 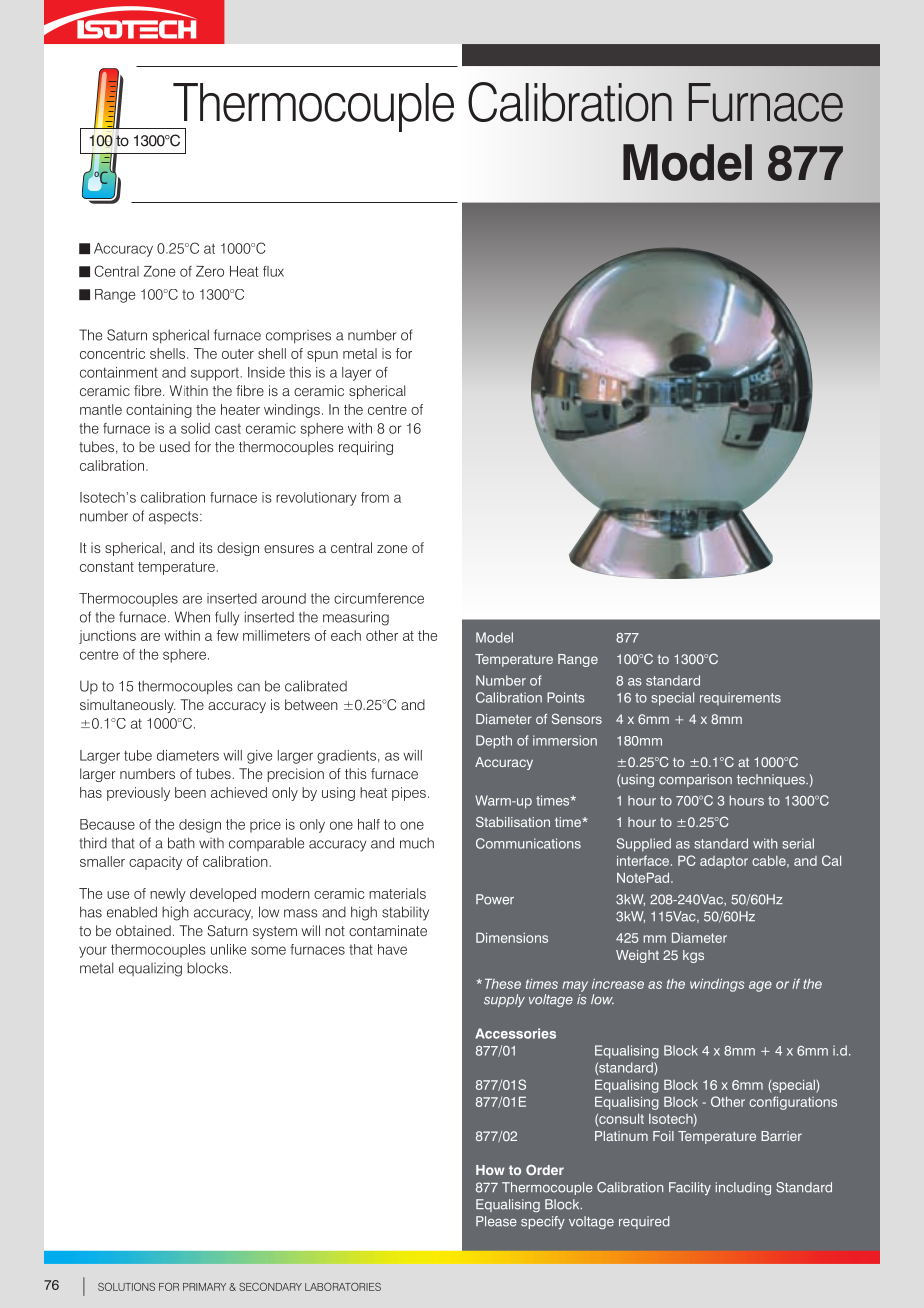 I want to click on spun, so click(x=322, y=356).
